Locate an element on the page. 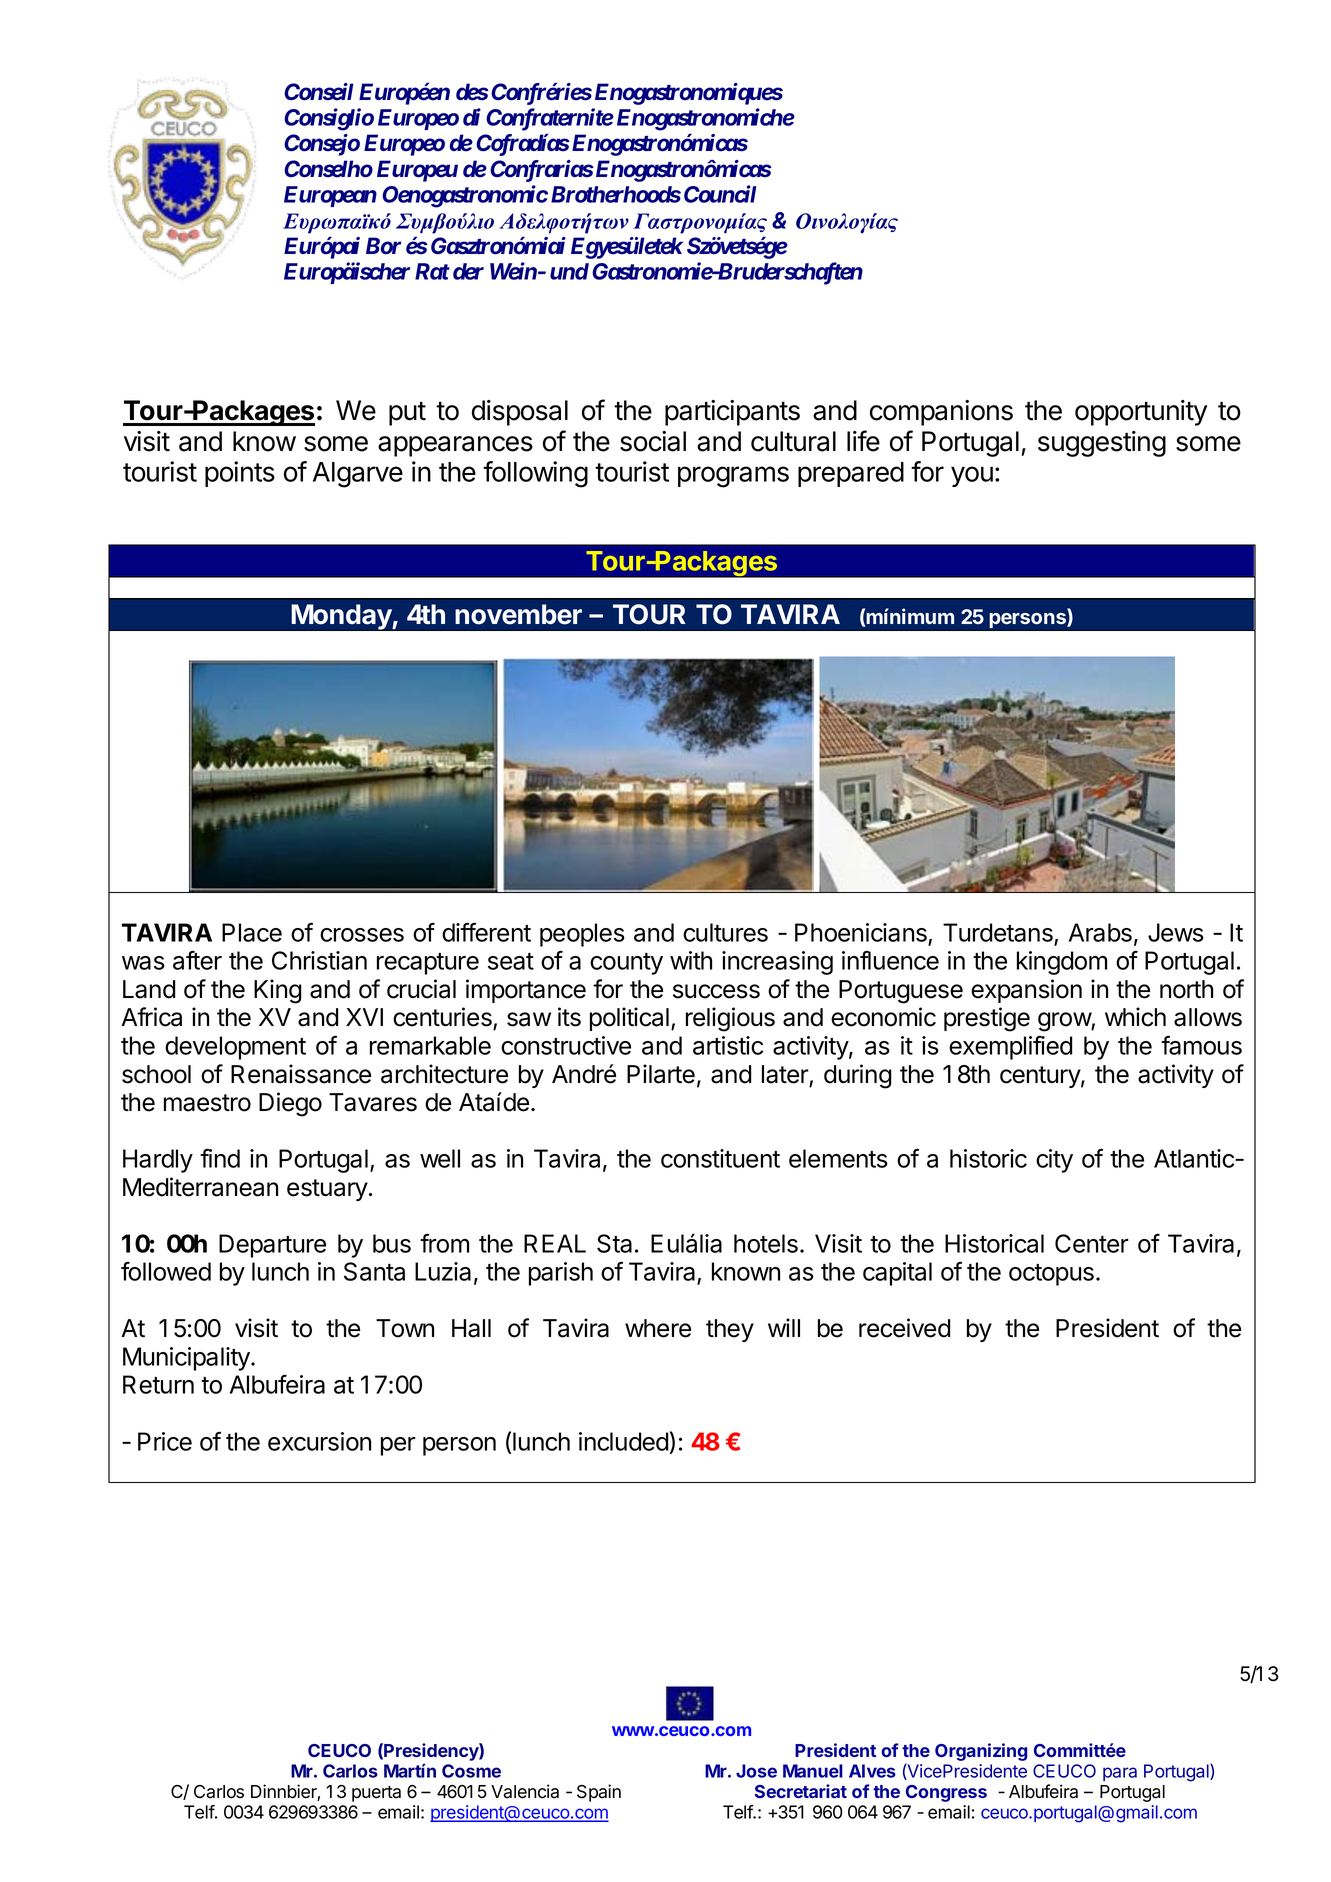 The image size is (1331, 1882). Arabs is located at coordinates (1100, 932).
